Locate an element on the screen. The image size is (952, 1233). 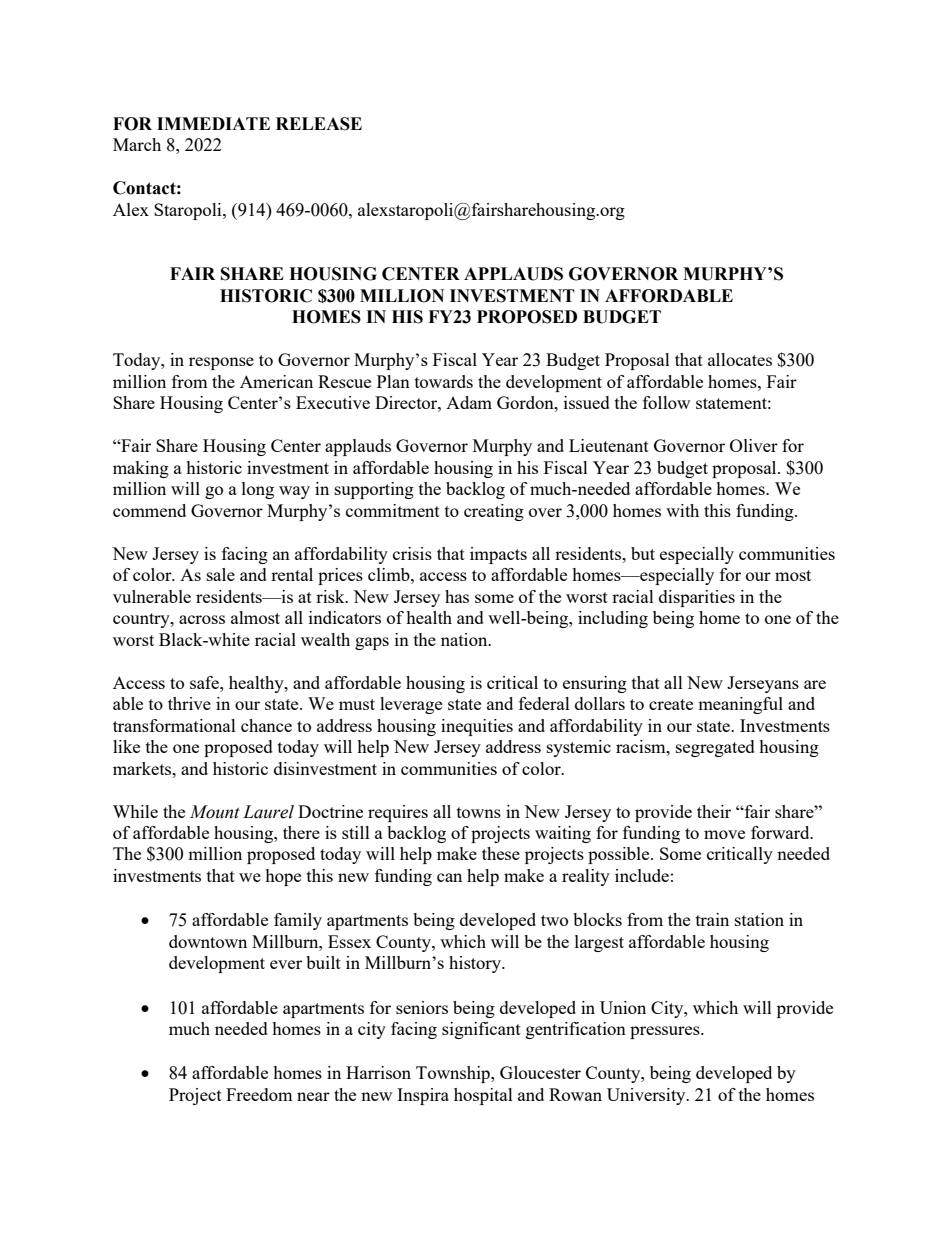
segregated is located at coordinates (715, 748).
